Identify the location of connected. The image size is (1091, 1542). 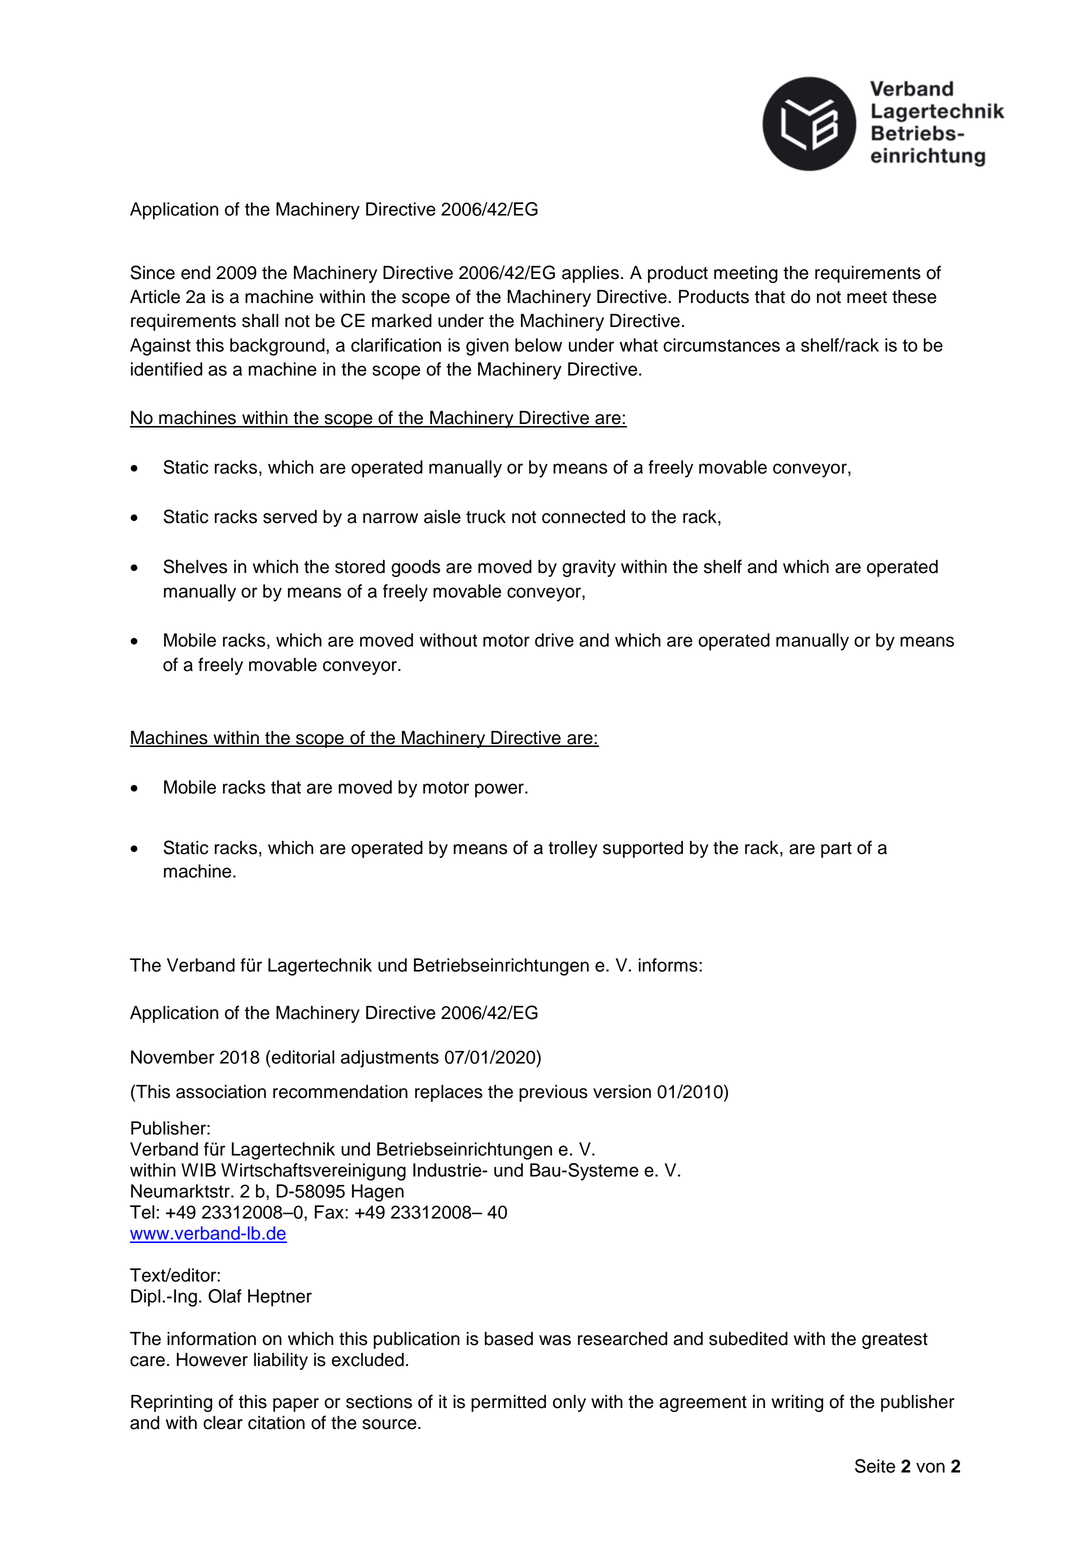
(583, 517).
